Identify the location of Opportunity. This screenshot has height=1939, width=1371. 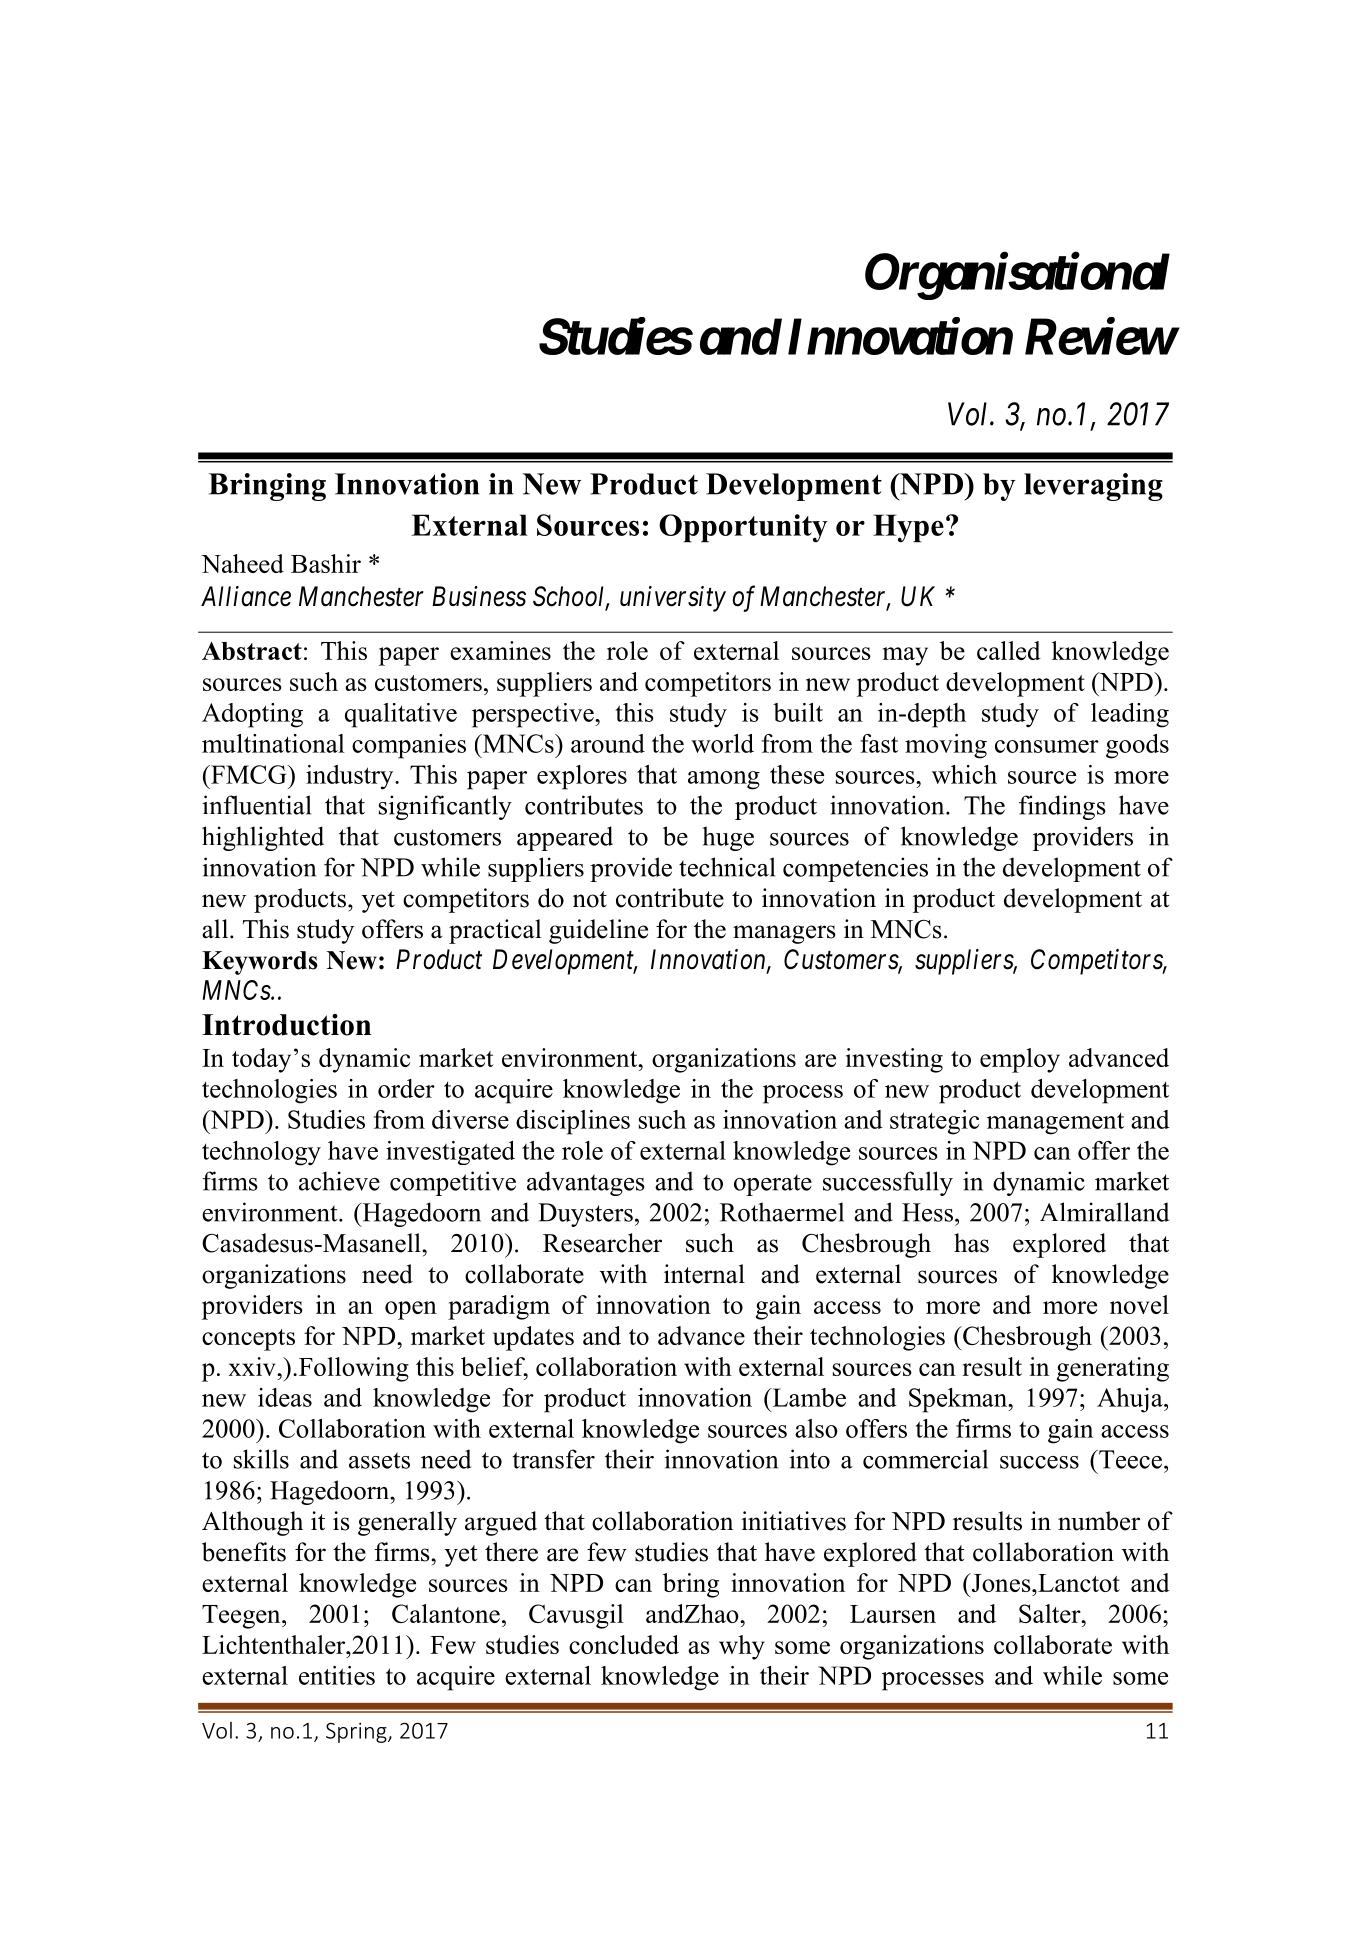
(743, 528).
